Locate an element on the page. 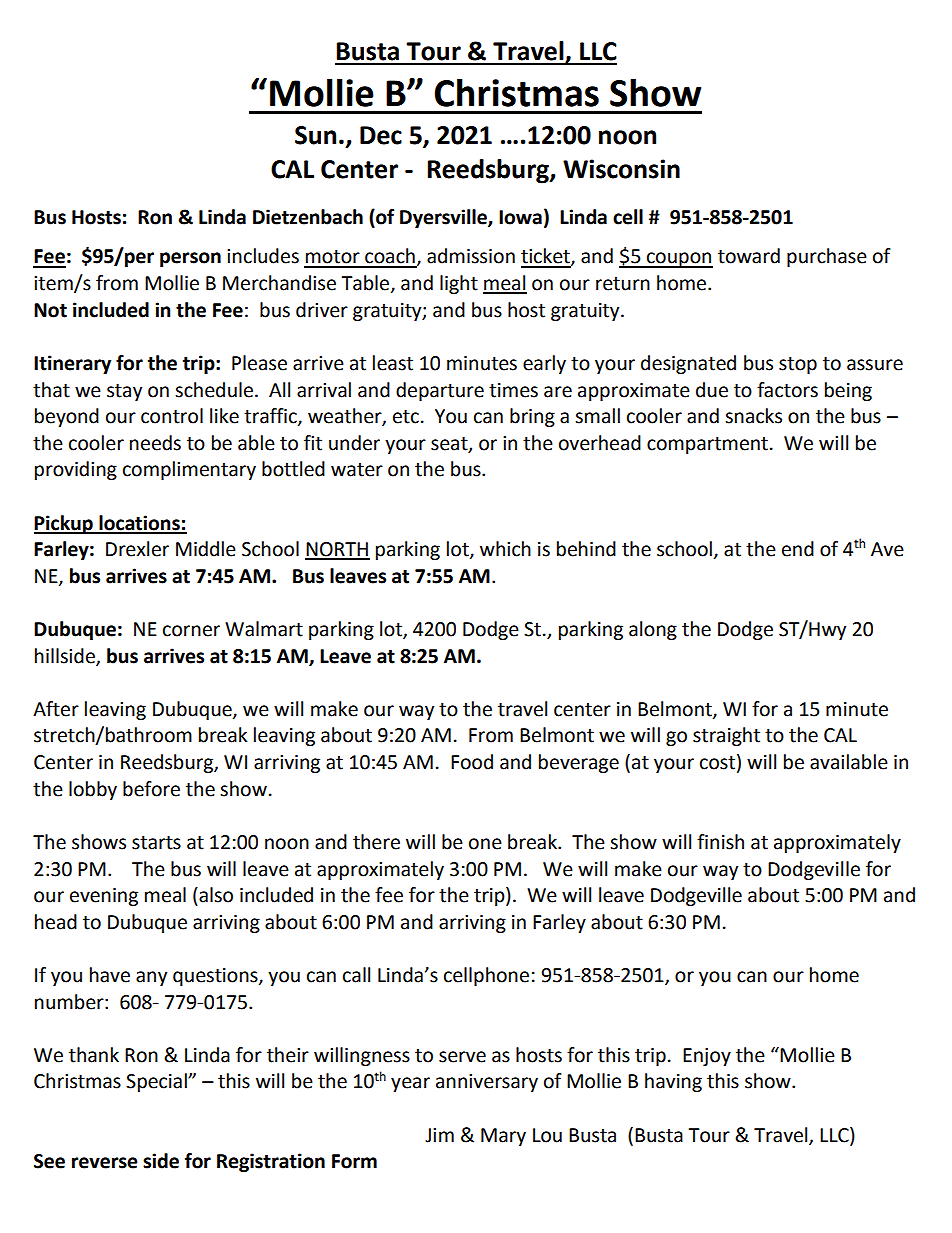 The width and height of the page is (952, 1233). having is located at coordinates (673, 1082).
